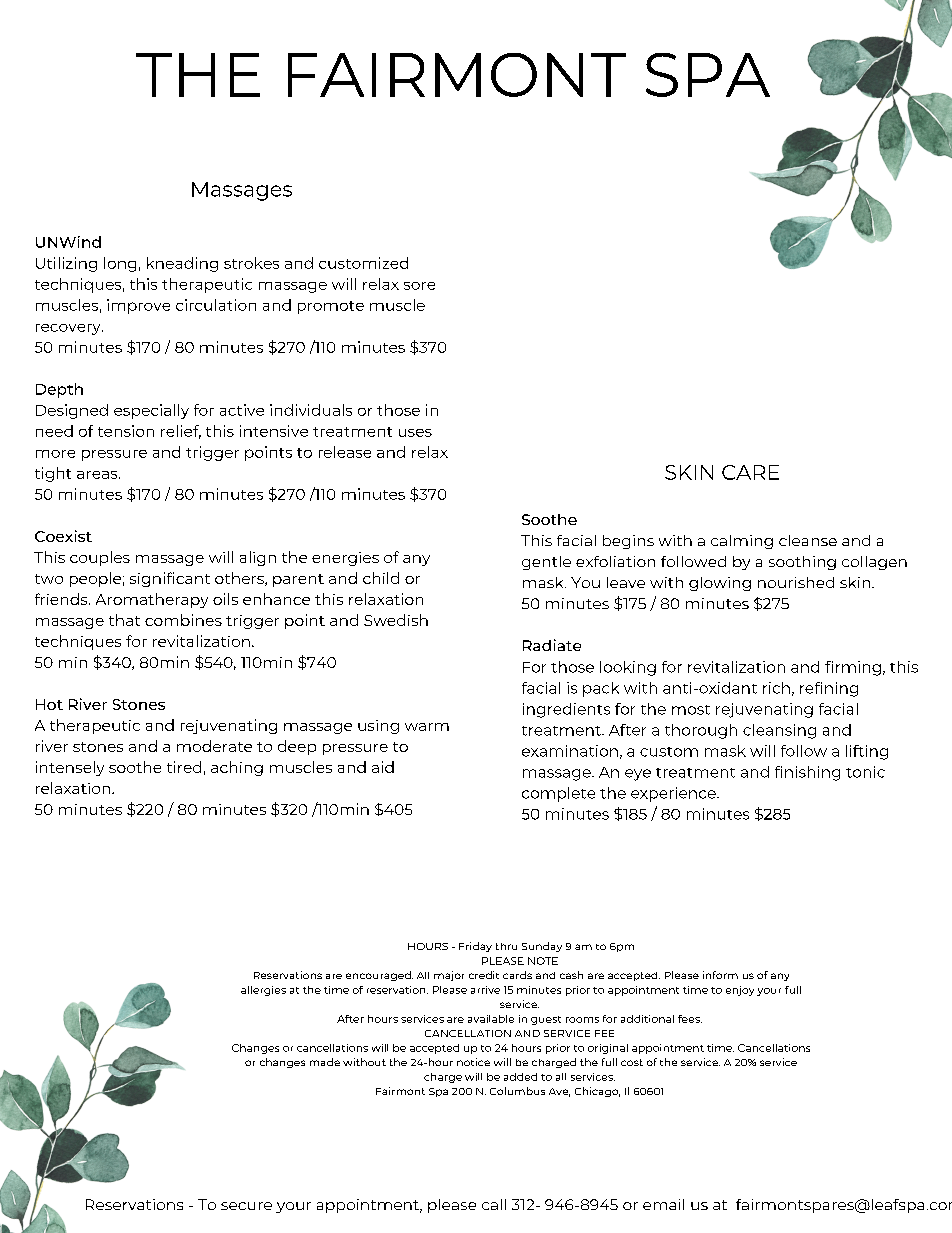  What do you see at coordinates (750, 472) in the document?
I see `CARE` at bounding box center [750, 472].
